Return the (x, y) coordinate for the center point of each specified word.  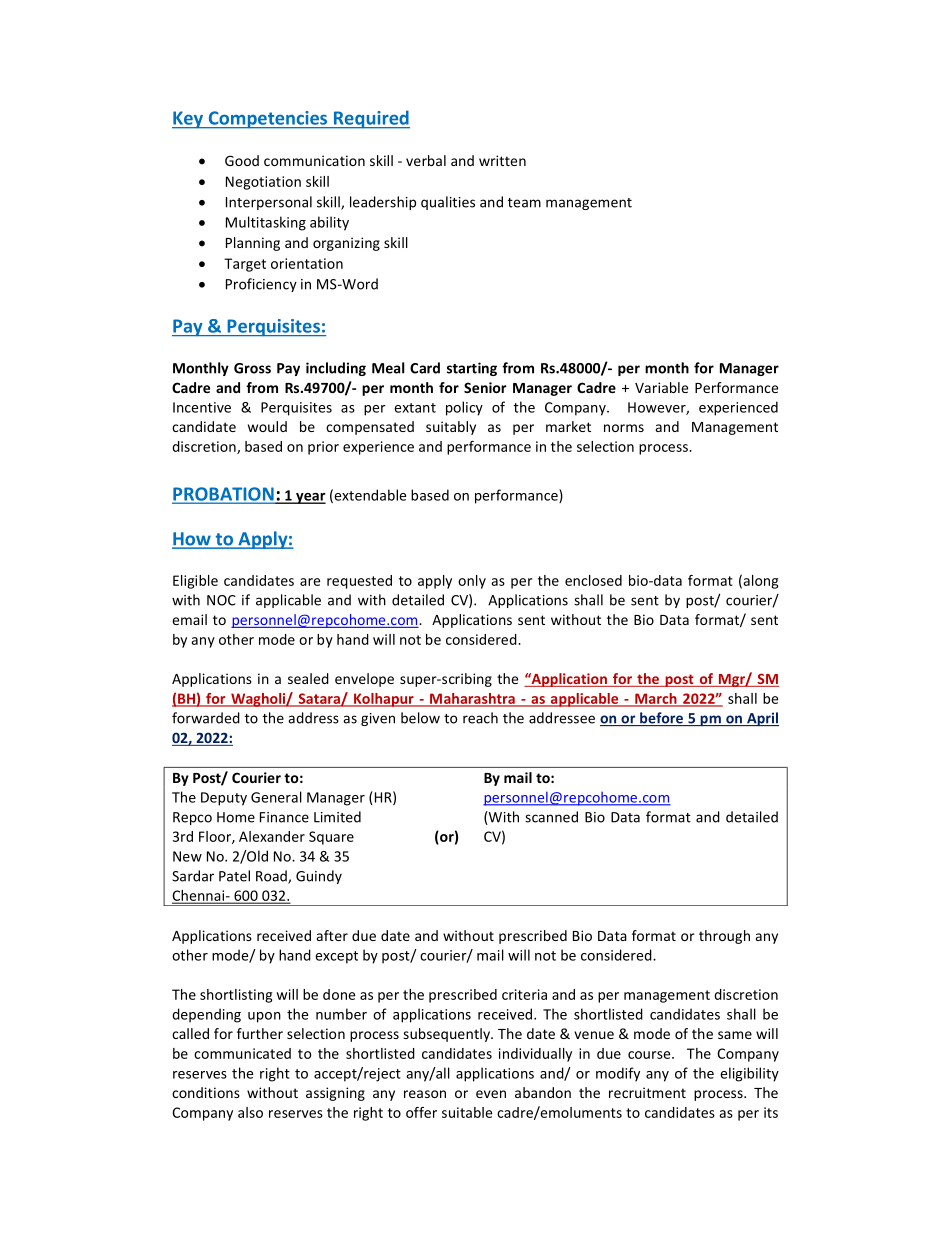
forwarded (206, 718)
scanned (551, 817)
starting (472, 369)
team (524, 203)
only (472, 582)
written (502, 160)
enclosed (593, 580)
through (724, 937)
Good (242, 160)
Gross (252, 368)
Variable (661, 387)
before (662, 719)
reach (480, 718)
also (250, 1112)
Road (272, 877)
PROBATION (224, 495)
